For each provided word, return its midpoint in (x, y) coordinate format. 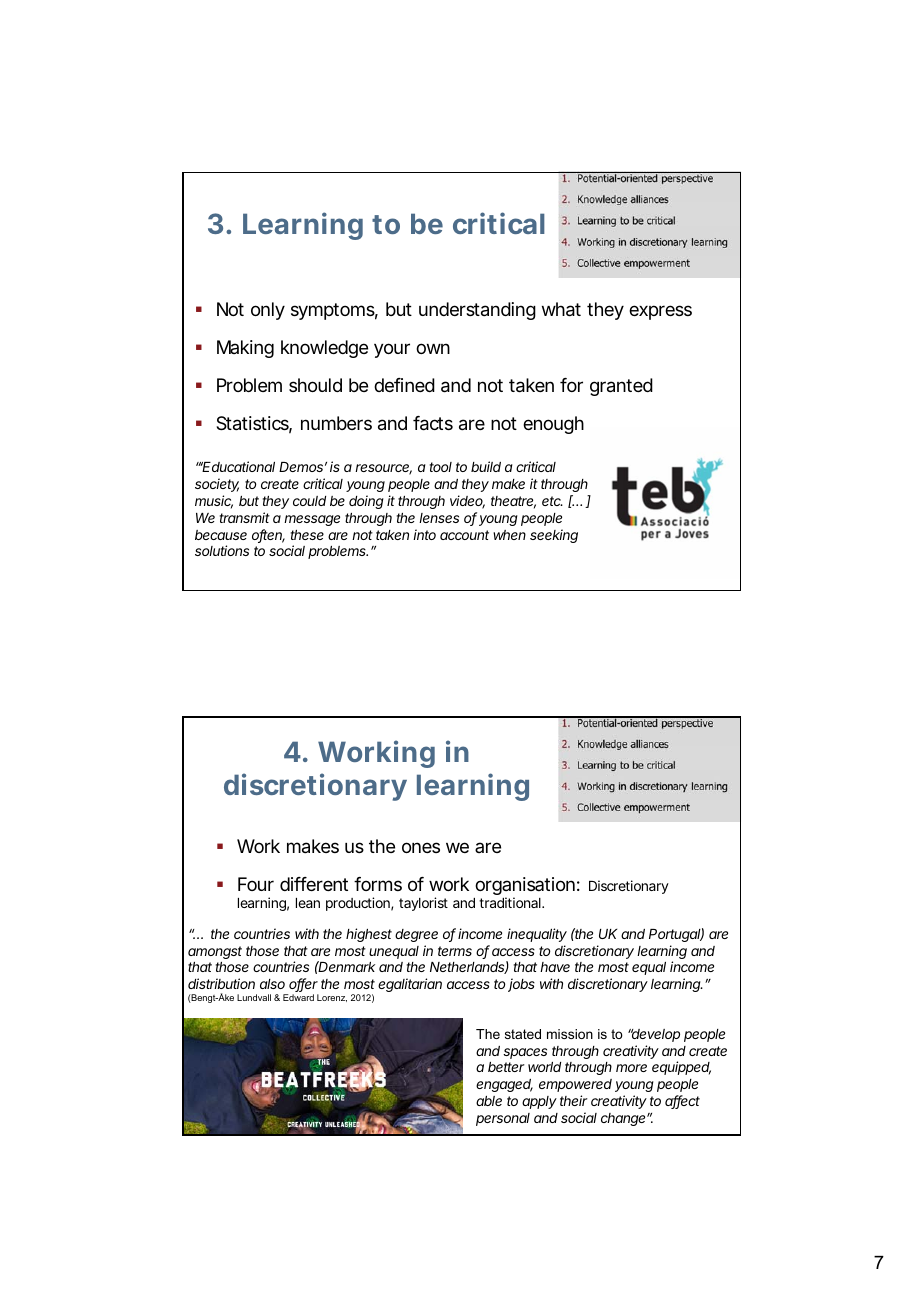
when (509, 535)
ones (421, 847)
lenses (439, 518)
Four (256, 884)
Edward (298, 997)
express (660, 312)
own (433, 348)
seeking (554, 536)
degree (416, 935)
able (489, 1101)
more (631, 1068)
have (555, 967)
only (268, 311)
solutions (222, 550)
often (268, 536)
